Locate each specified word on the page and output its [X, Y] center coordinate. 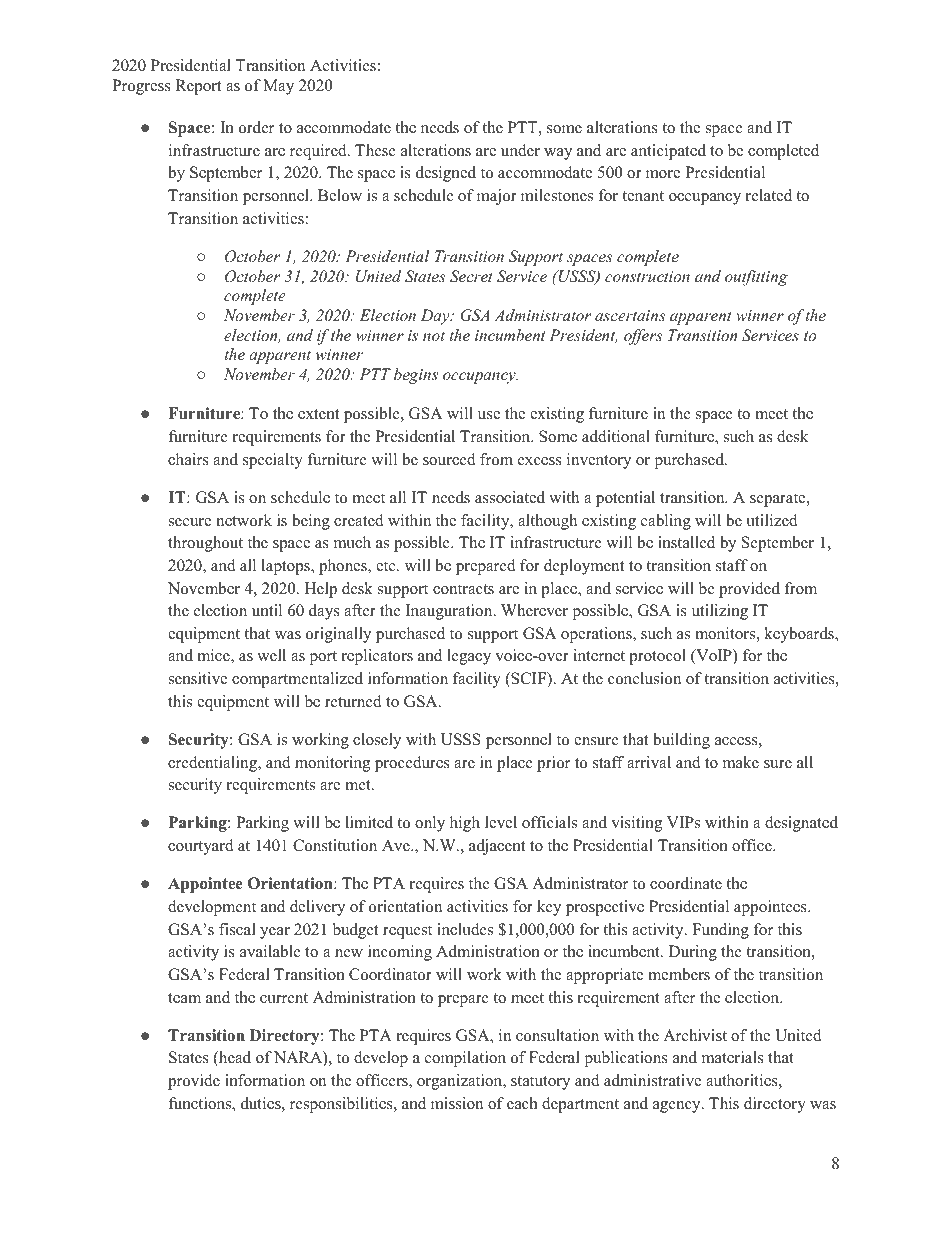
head [234, 1058]
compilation [465, 1059]
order [256, 127]
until [267, 610]
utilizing [720, 612]
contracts [463, 589]
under [520, 150]
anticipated [668, 152]
